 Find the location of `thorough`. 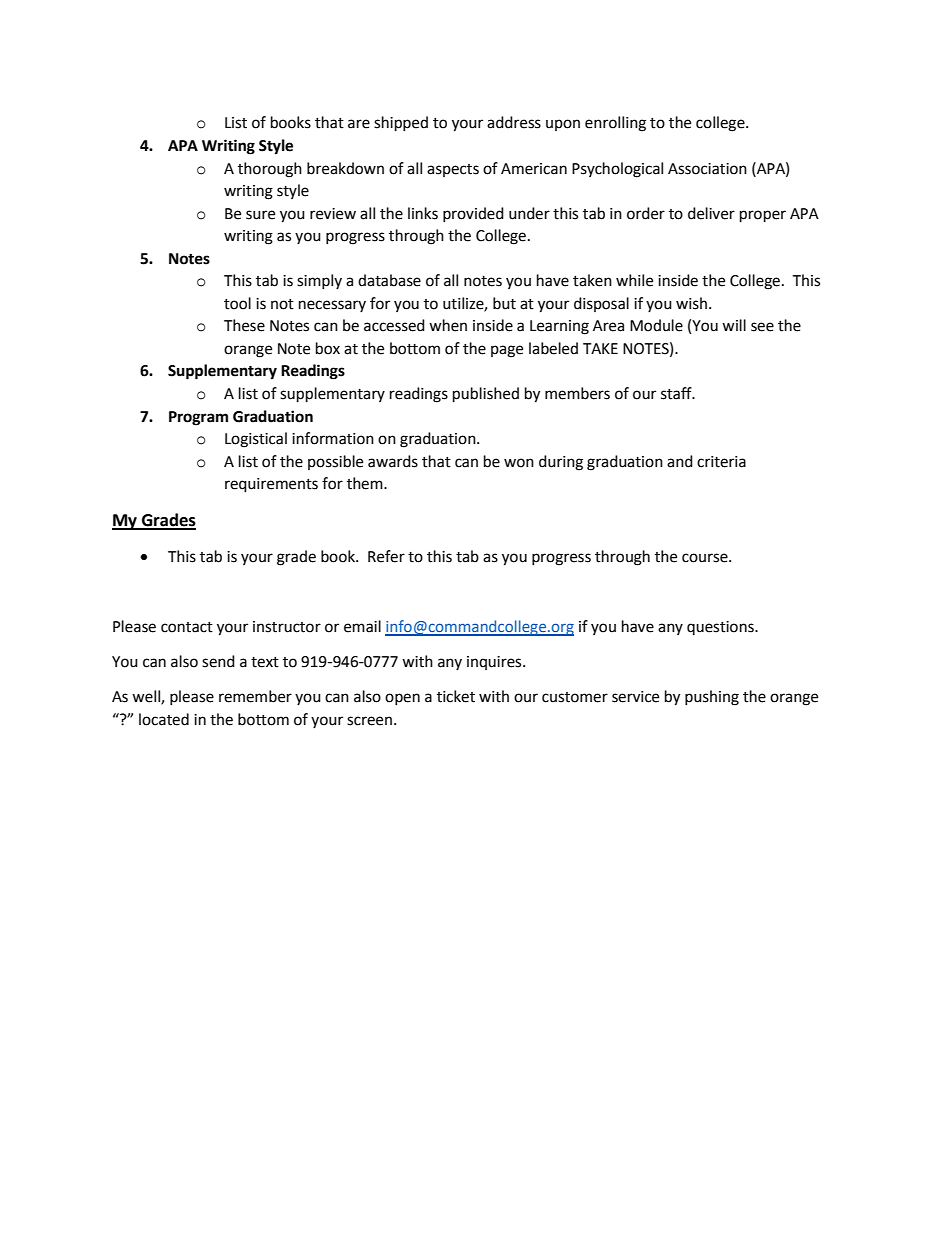

thorough is located at coordinates (270, 170).
